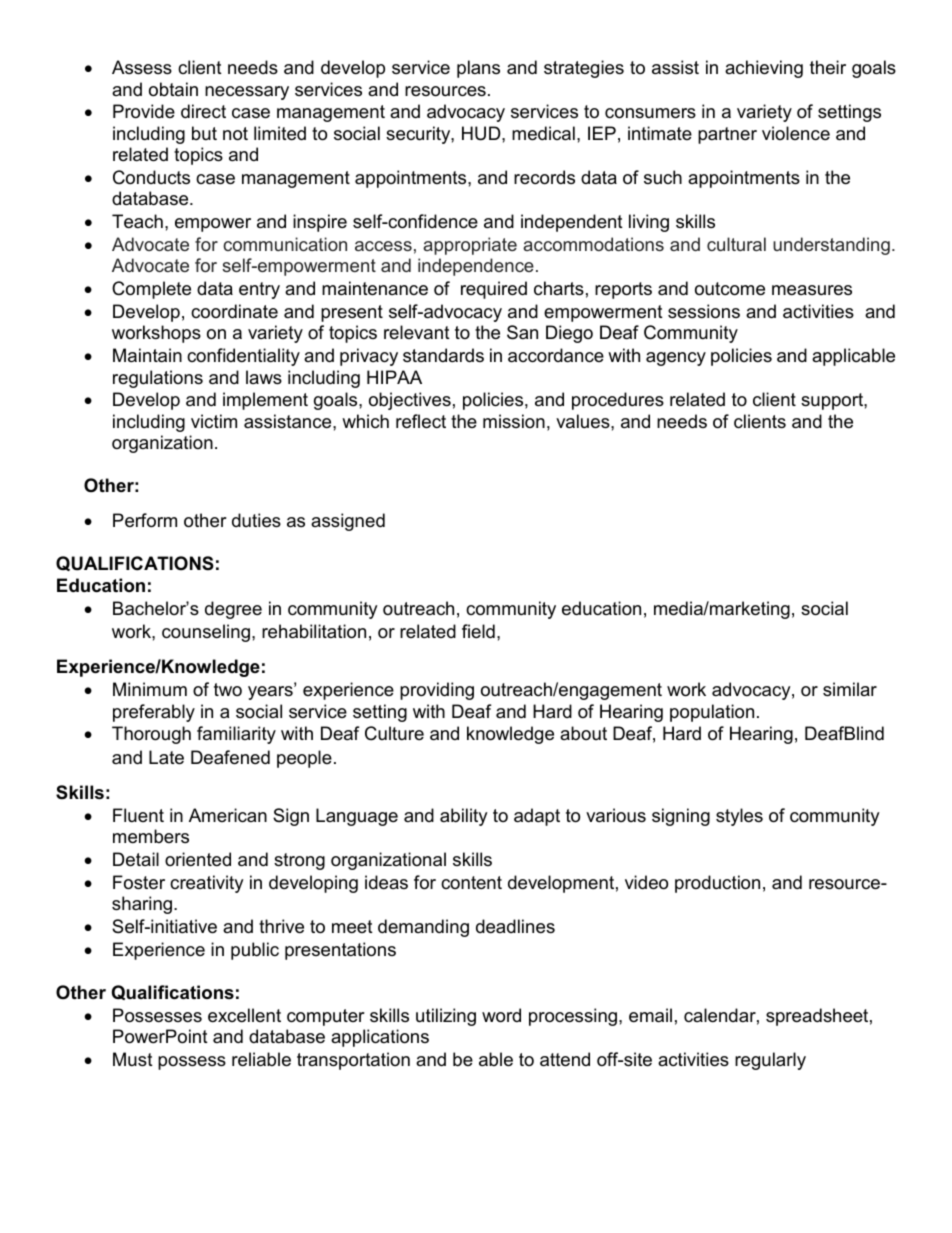 This image has width=952, height=1233. Describe the element at coordinates (244, 1015) in the image. I see `excellent` at that location.
